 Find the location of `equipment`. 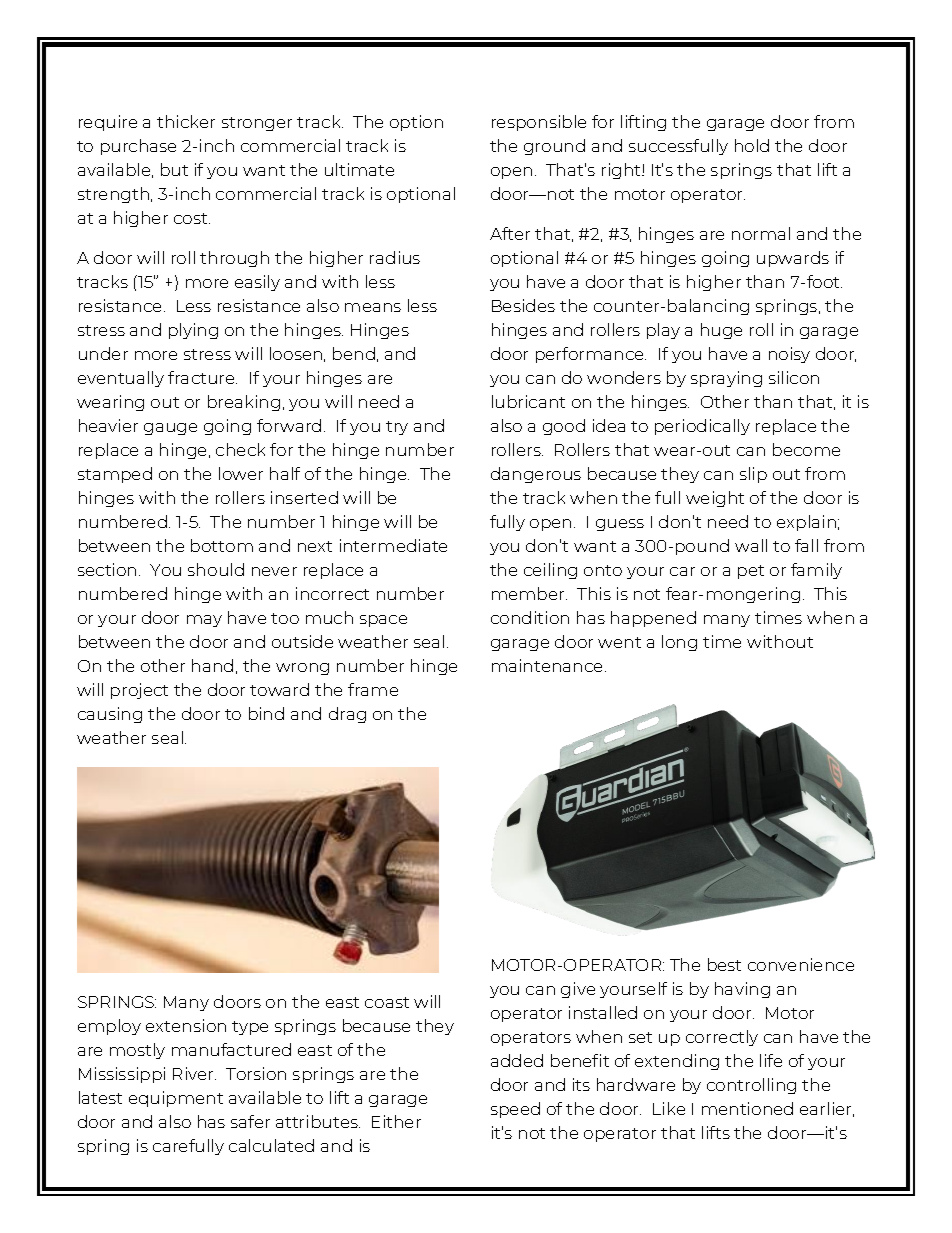

equipment is located at coordinates (176, 1099).
